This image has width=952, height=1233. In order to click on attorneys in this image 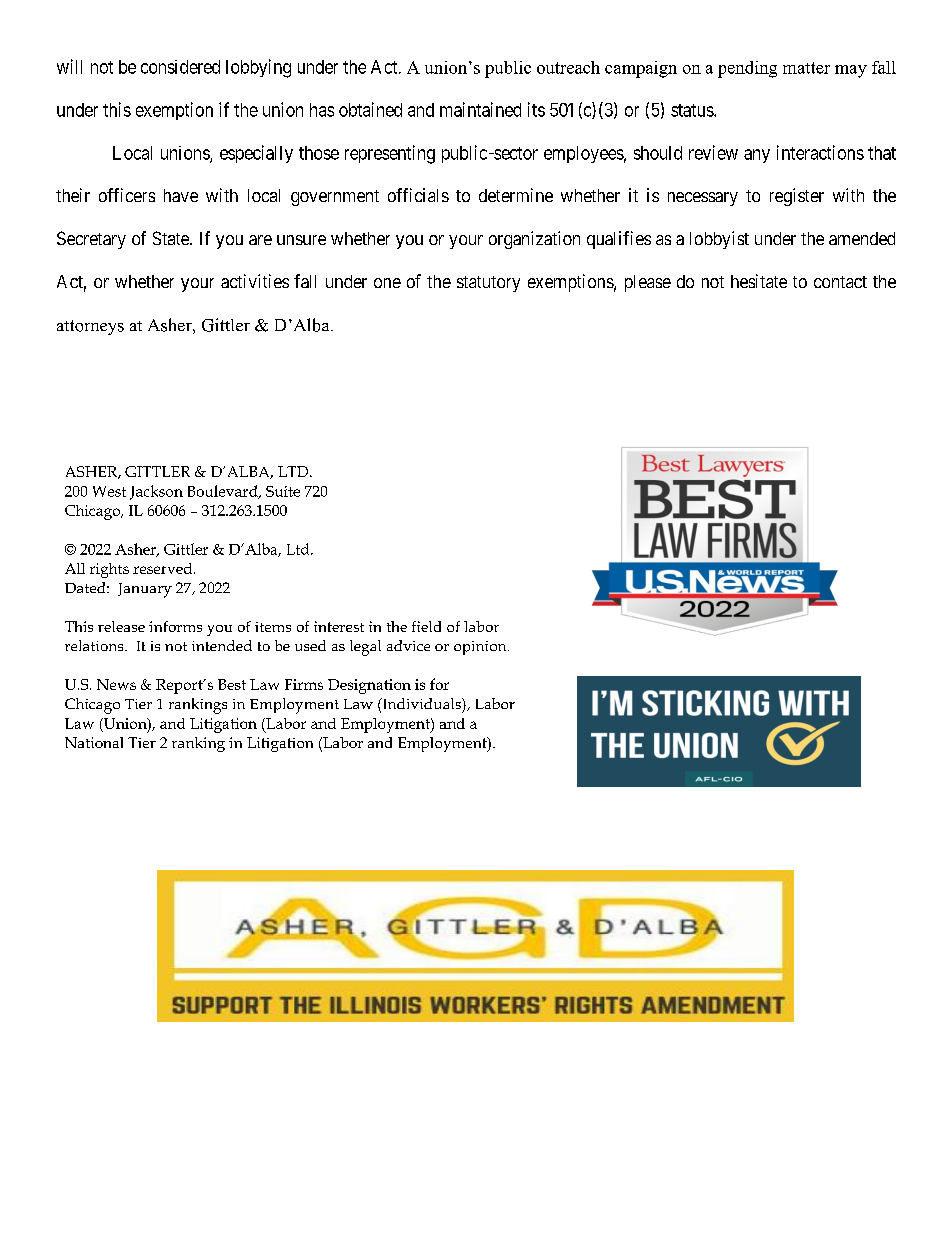, I will do `click(90, 327)`.
